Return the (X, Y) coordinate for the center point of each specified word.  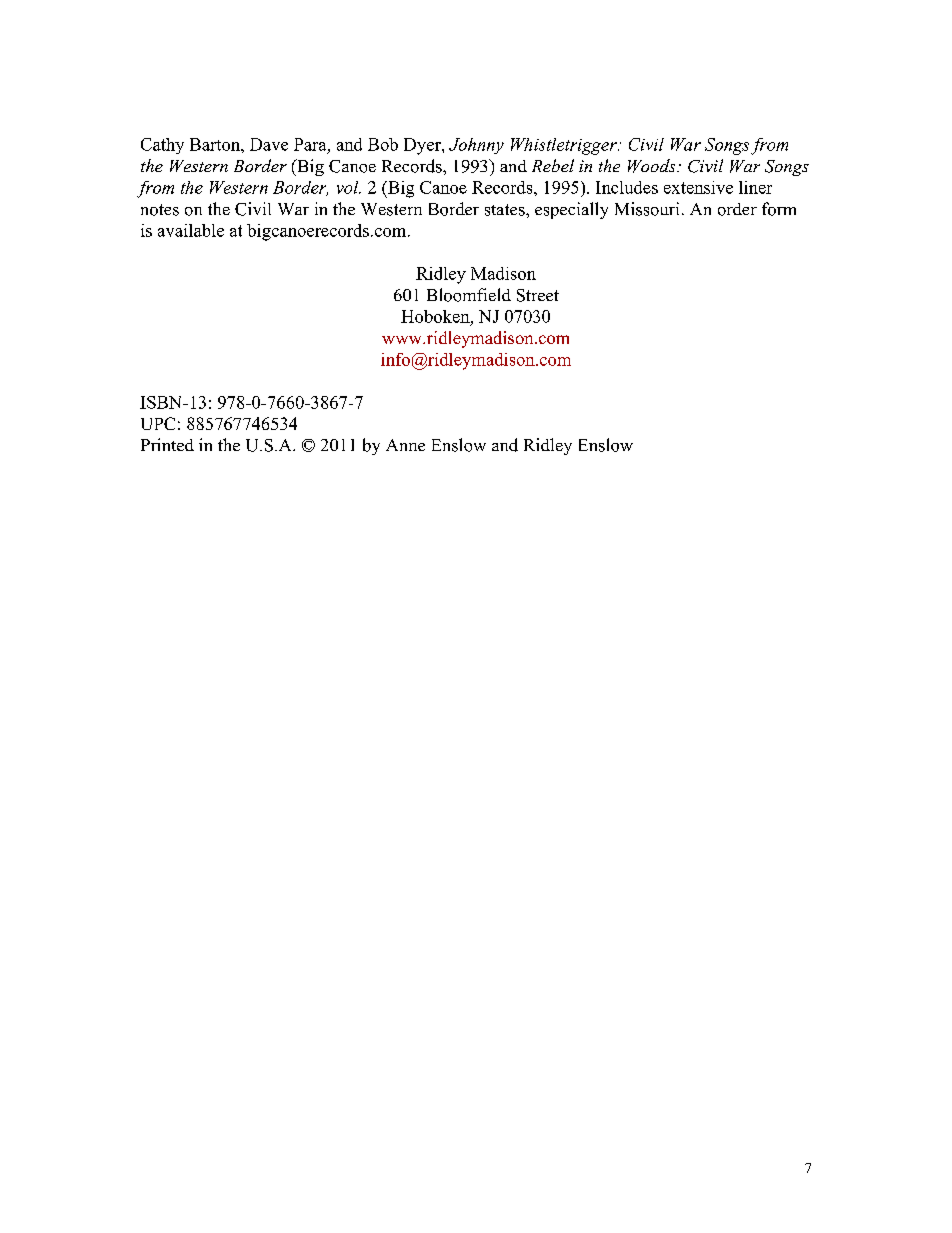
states (506, 210)
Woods (653, 166)
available (191, 230)
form (779, 209)
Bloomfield (469, 295)
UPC (158, 423)
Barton (216, 144)
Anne (405, 445)
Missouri (647, 209)
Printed (167, 444)
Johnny (476, 146)
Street (538, 295)
